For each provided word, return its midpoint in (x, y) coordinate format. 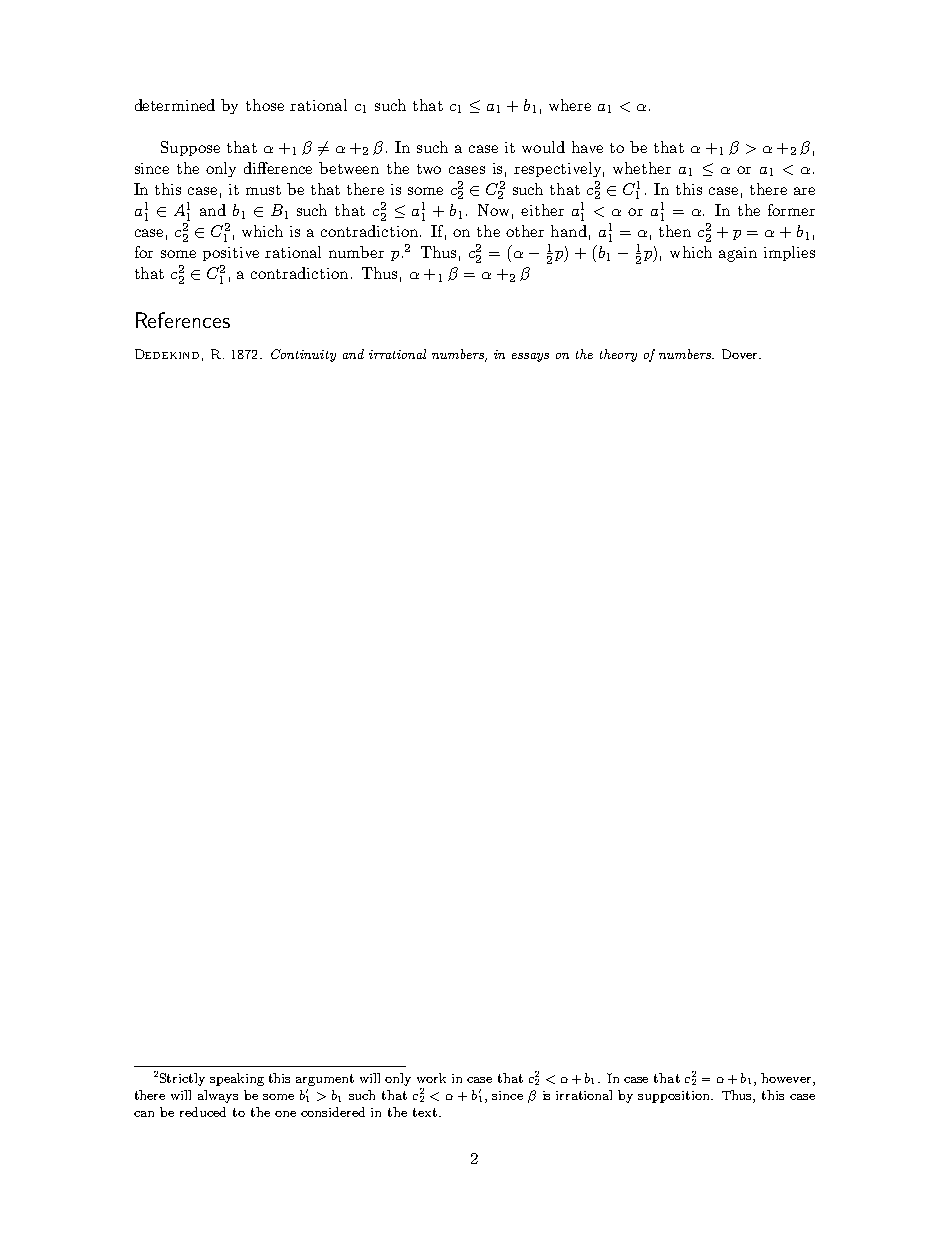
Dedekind (167, 354)
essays (530, 357)
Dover (741, 354)
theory (618, 355)
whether (642, 168)
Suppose (190, 148)
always (218, 1096)
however (787, 1079)
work (431, 1078)
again (738, 254)
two (429, 169)
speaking (237, 1079)
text (426, 1112)
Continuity (303, 355)
